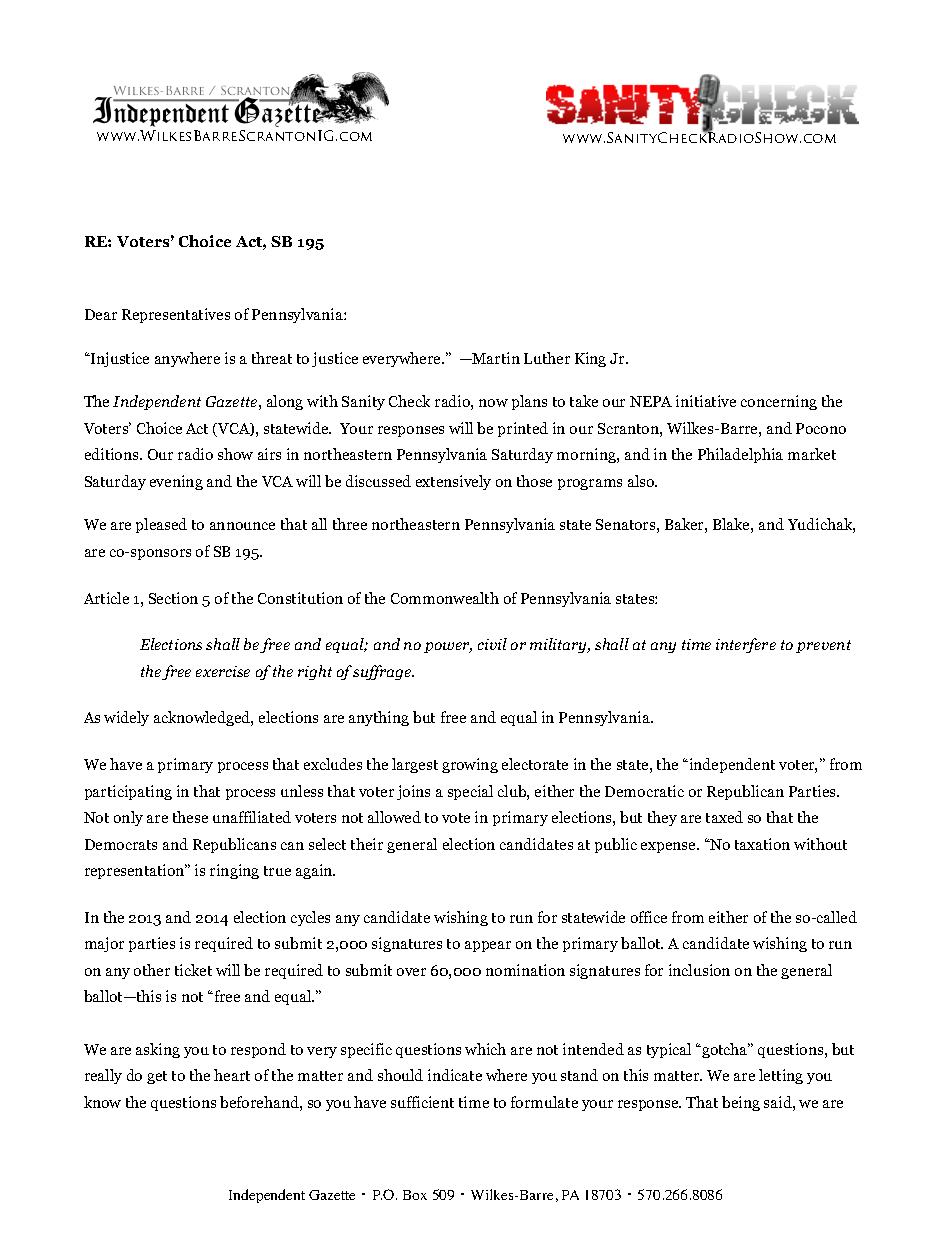 The image size is (952, 1233). What do you see at coordinates (642, 481) in the screenshot?
I see `also` at bounding box center [642, 481].
